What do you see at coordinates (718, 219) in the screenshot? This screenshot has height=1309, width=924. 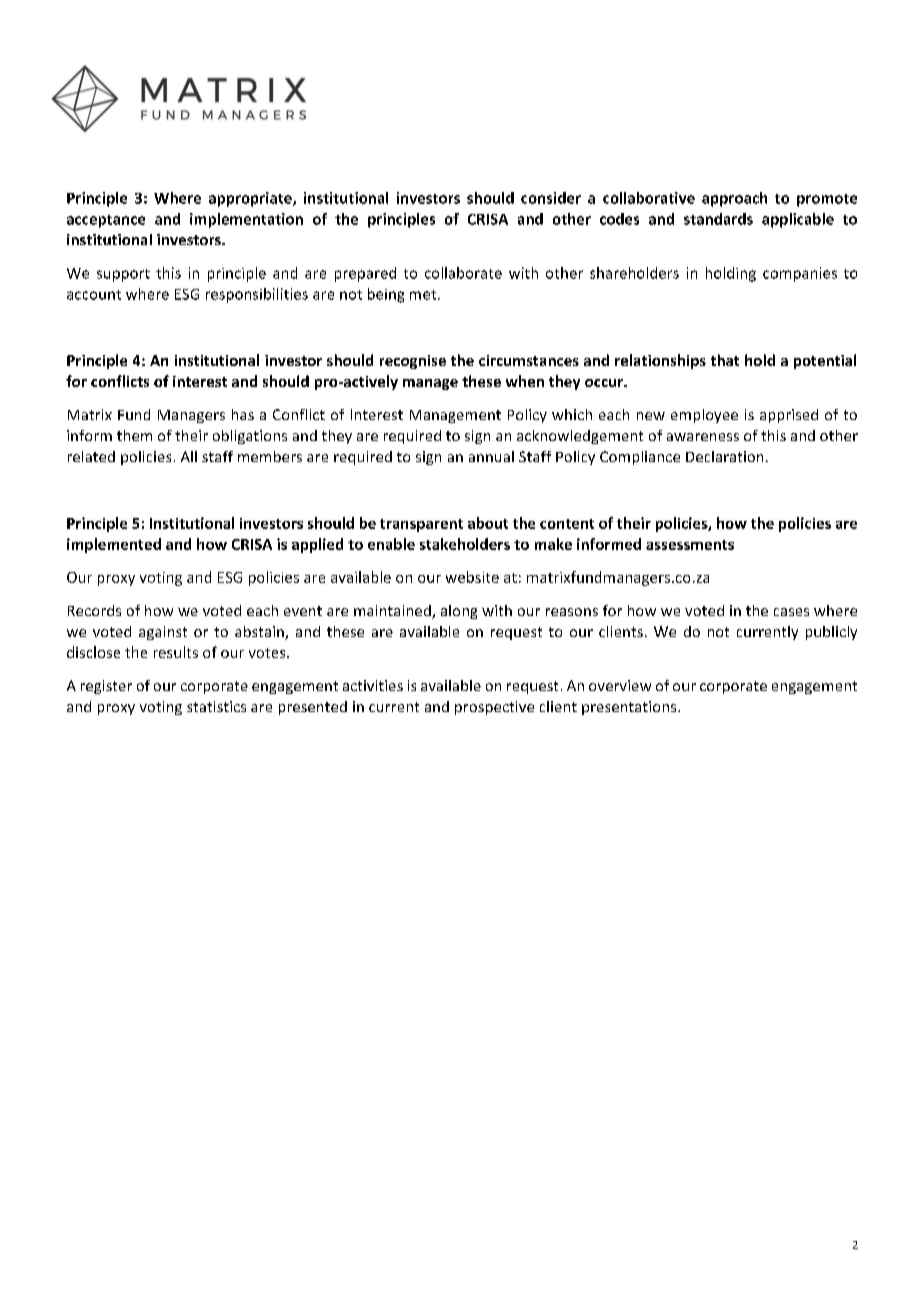 I see `standards` at bounding box center [718, 219].
